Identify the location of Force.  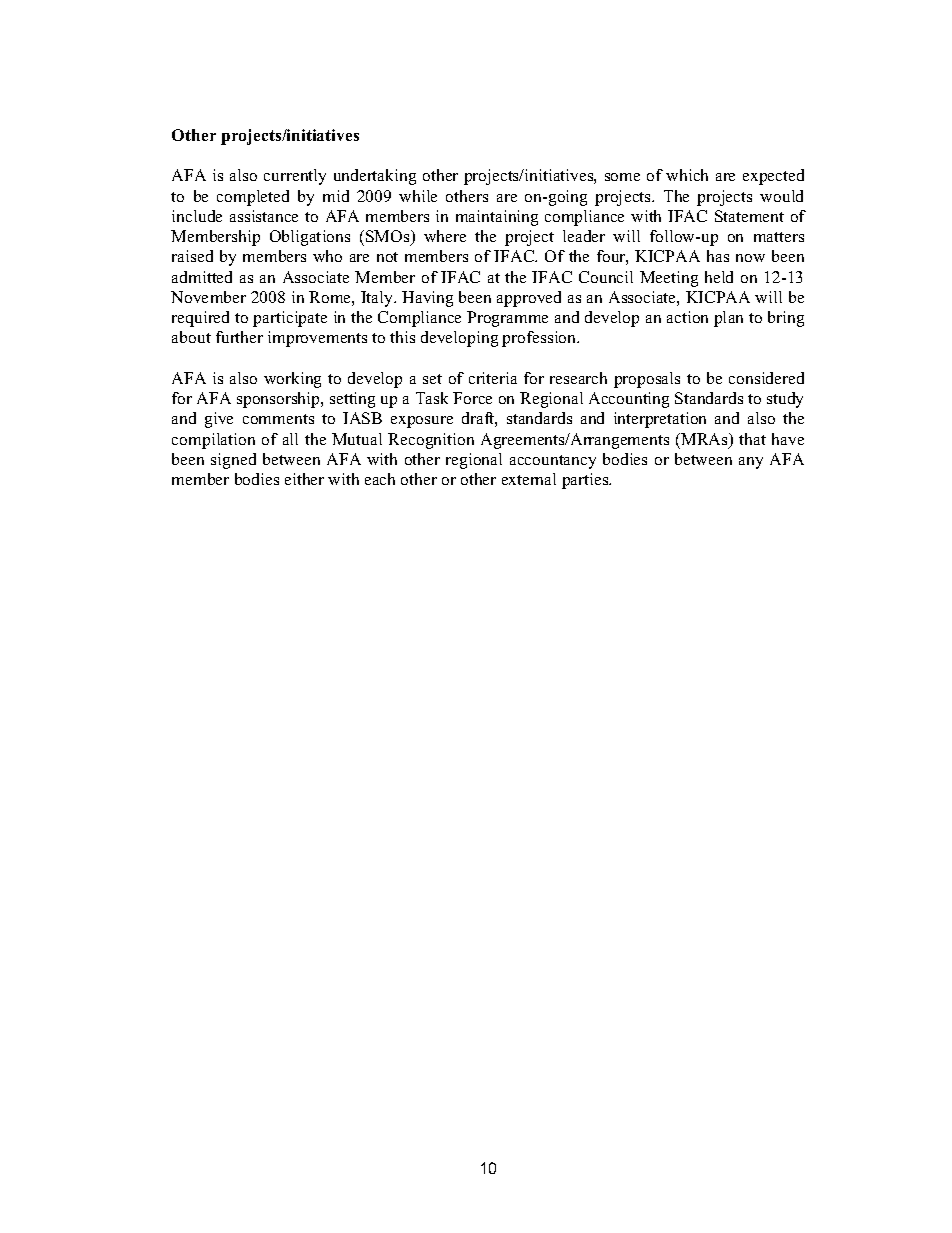
(472, 398).
